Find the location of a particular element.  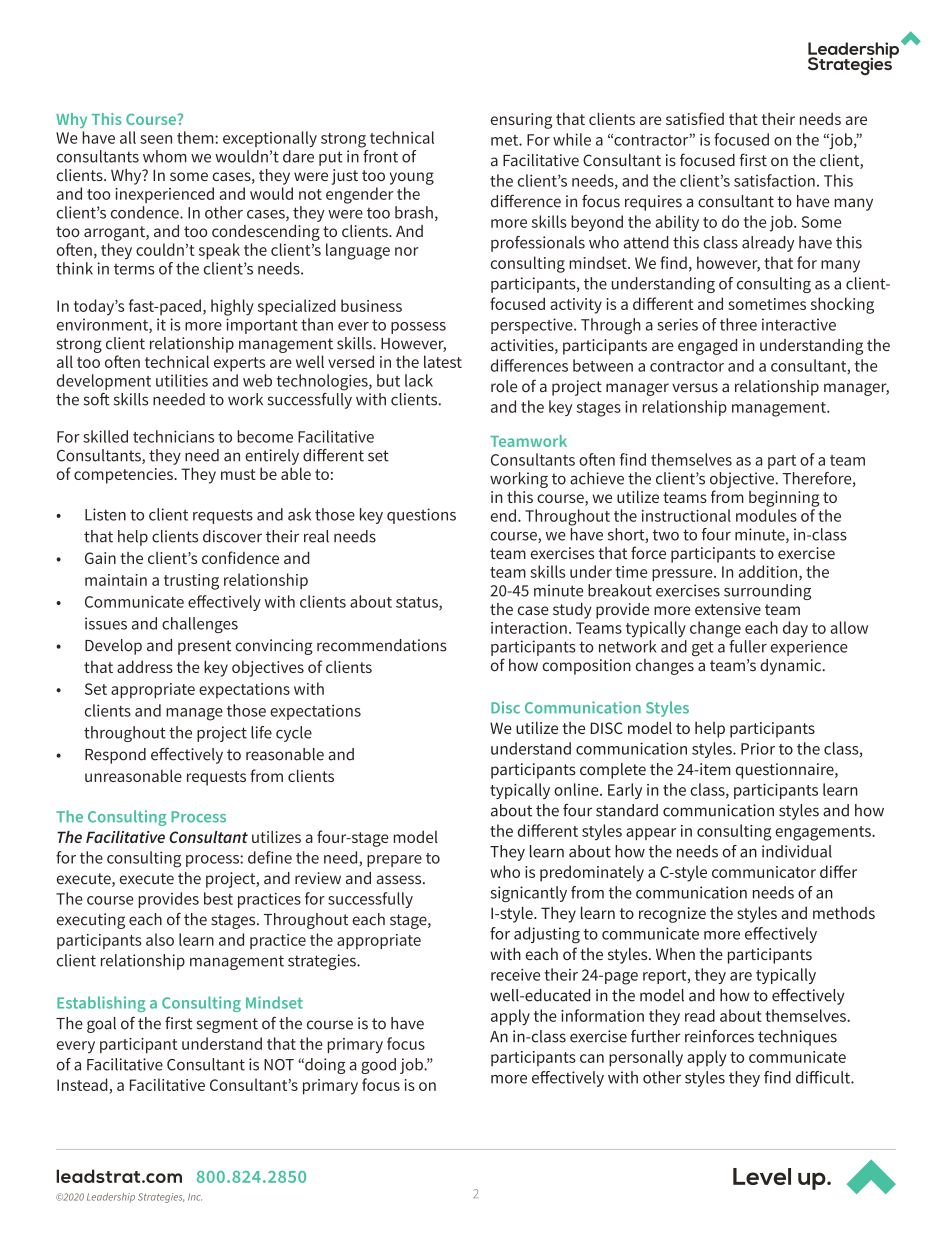

Leadership is located at coordinates (111, 1197).
